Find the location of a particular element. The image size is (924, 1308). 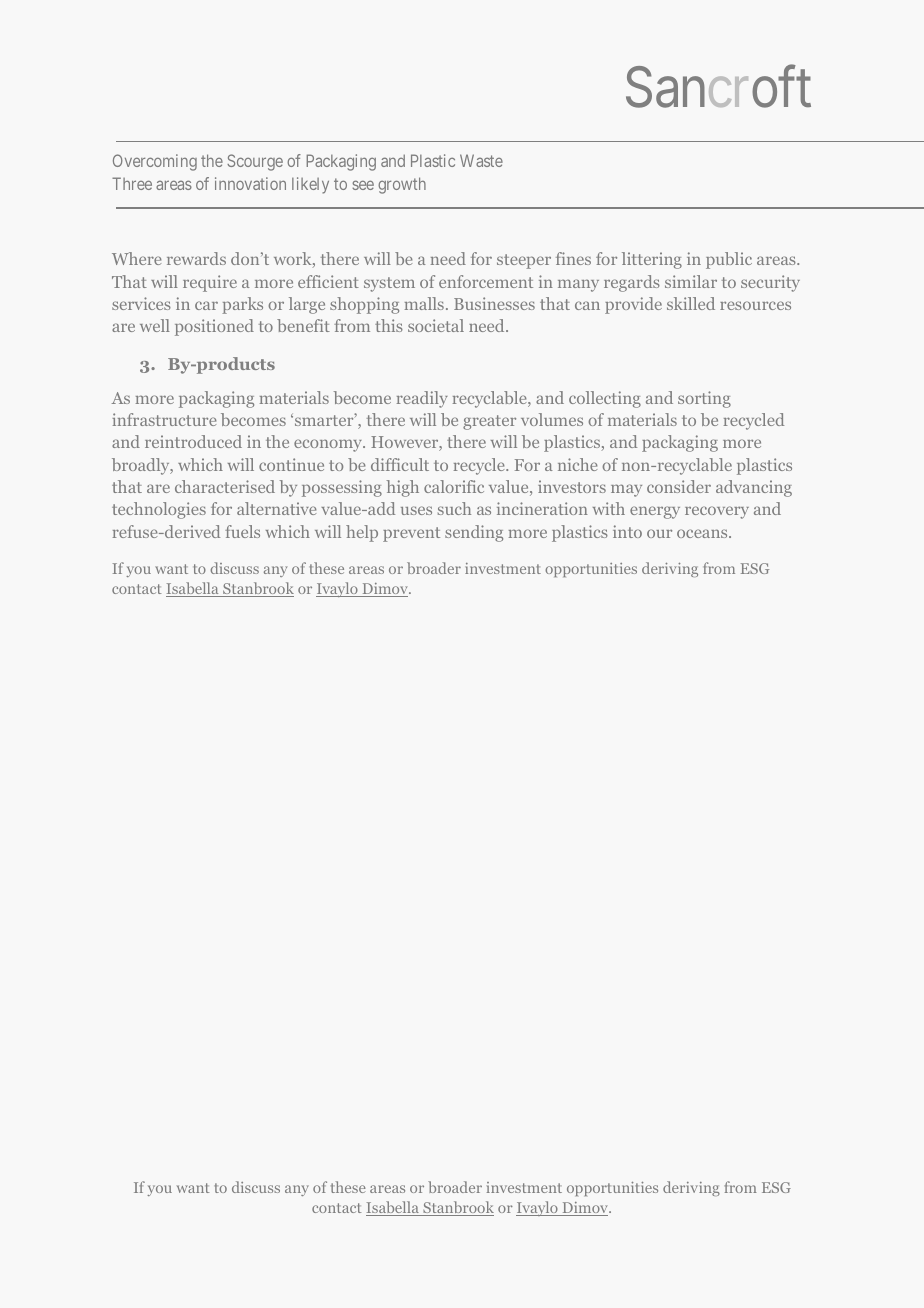

Waste is located at coordinates (481, 160).
